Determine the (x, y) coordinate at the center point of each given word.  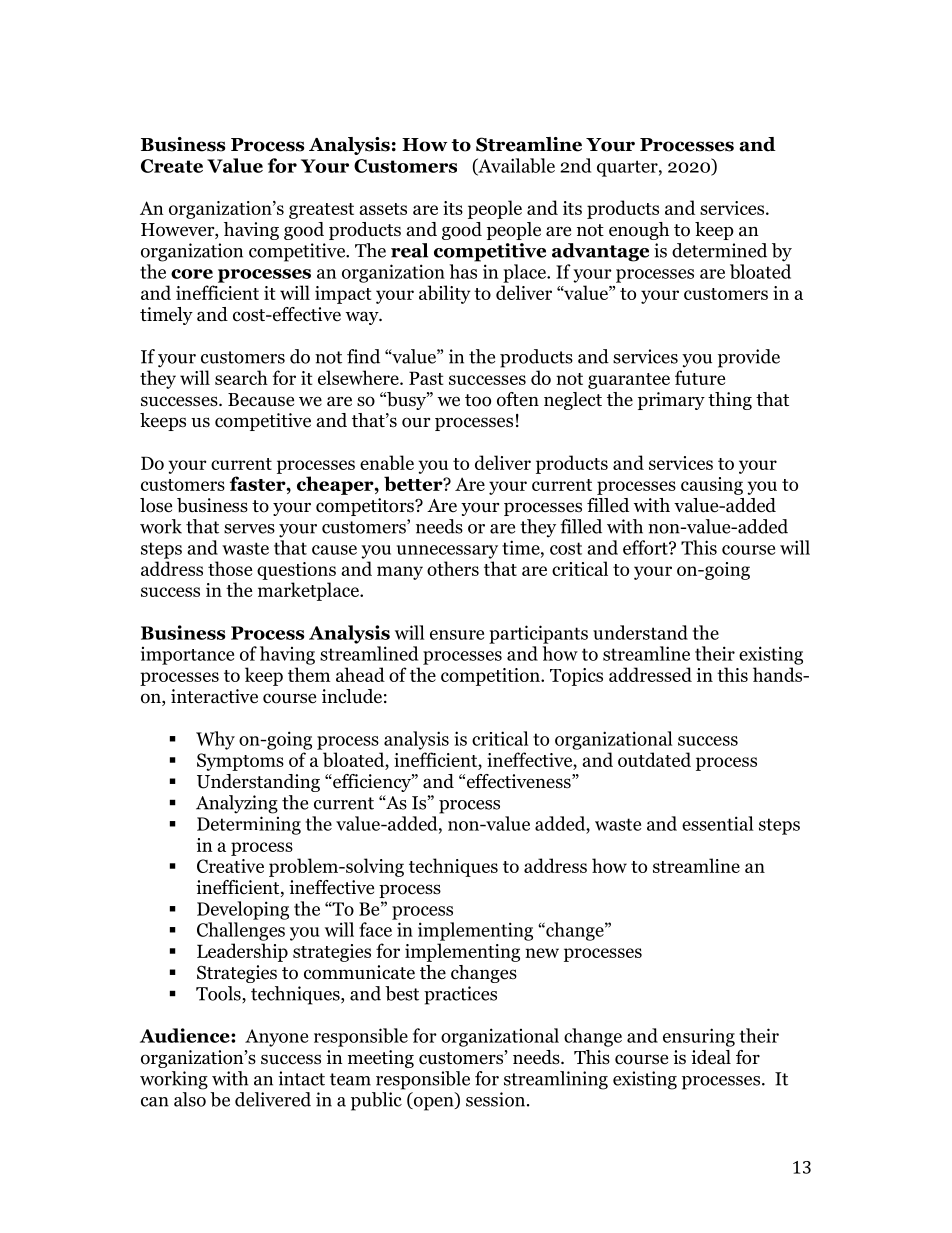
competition (491, 677)
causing (712, 486)
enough (639, 231)
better (414, 483)
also (190, 1099)
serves (249, 529)
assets (383, 209)
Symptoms (240, 762)
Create (172, 166)
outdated (654, 759)
